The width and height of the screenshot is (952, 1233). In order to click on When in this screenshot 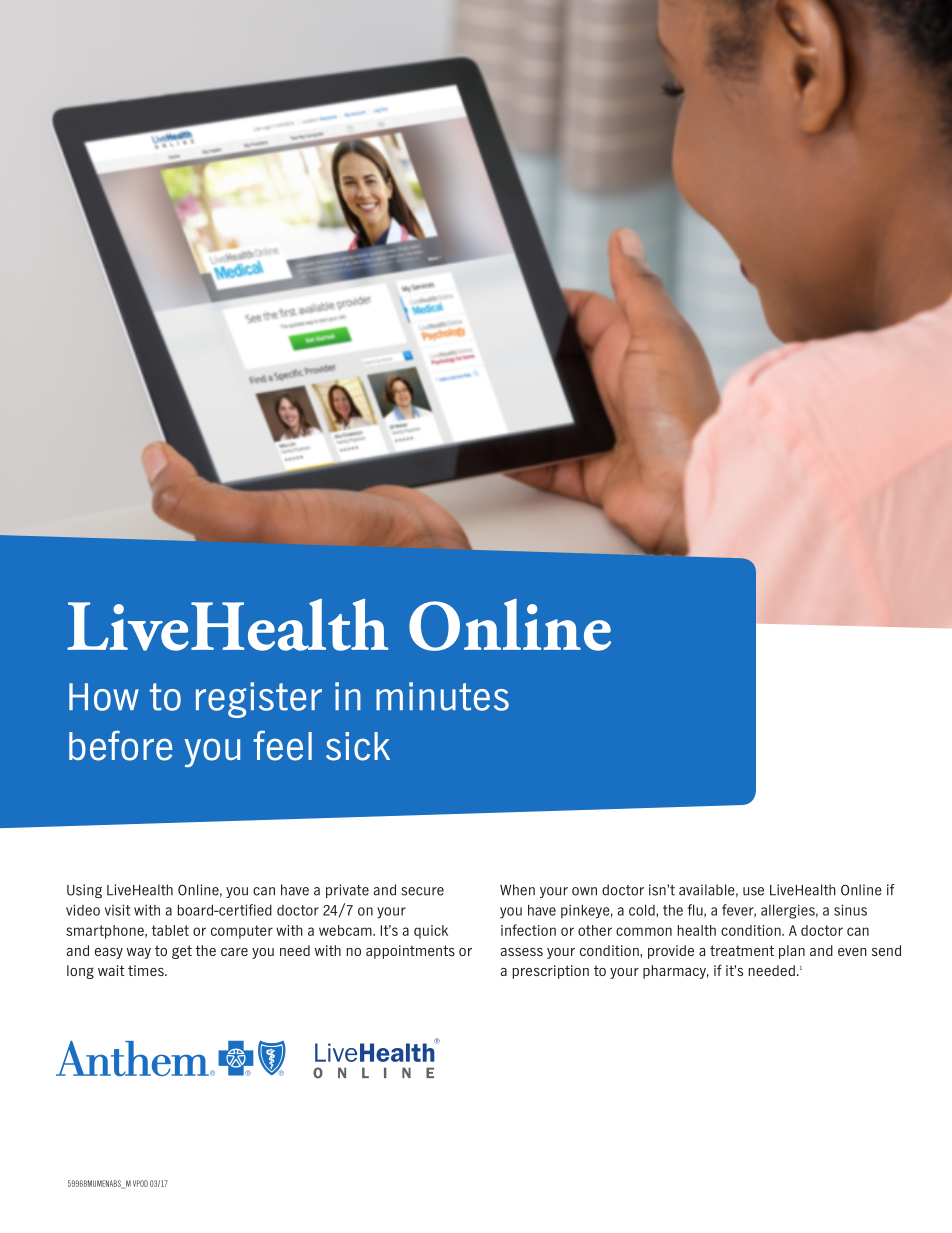, I will do `click(517, 890)`.
